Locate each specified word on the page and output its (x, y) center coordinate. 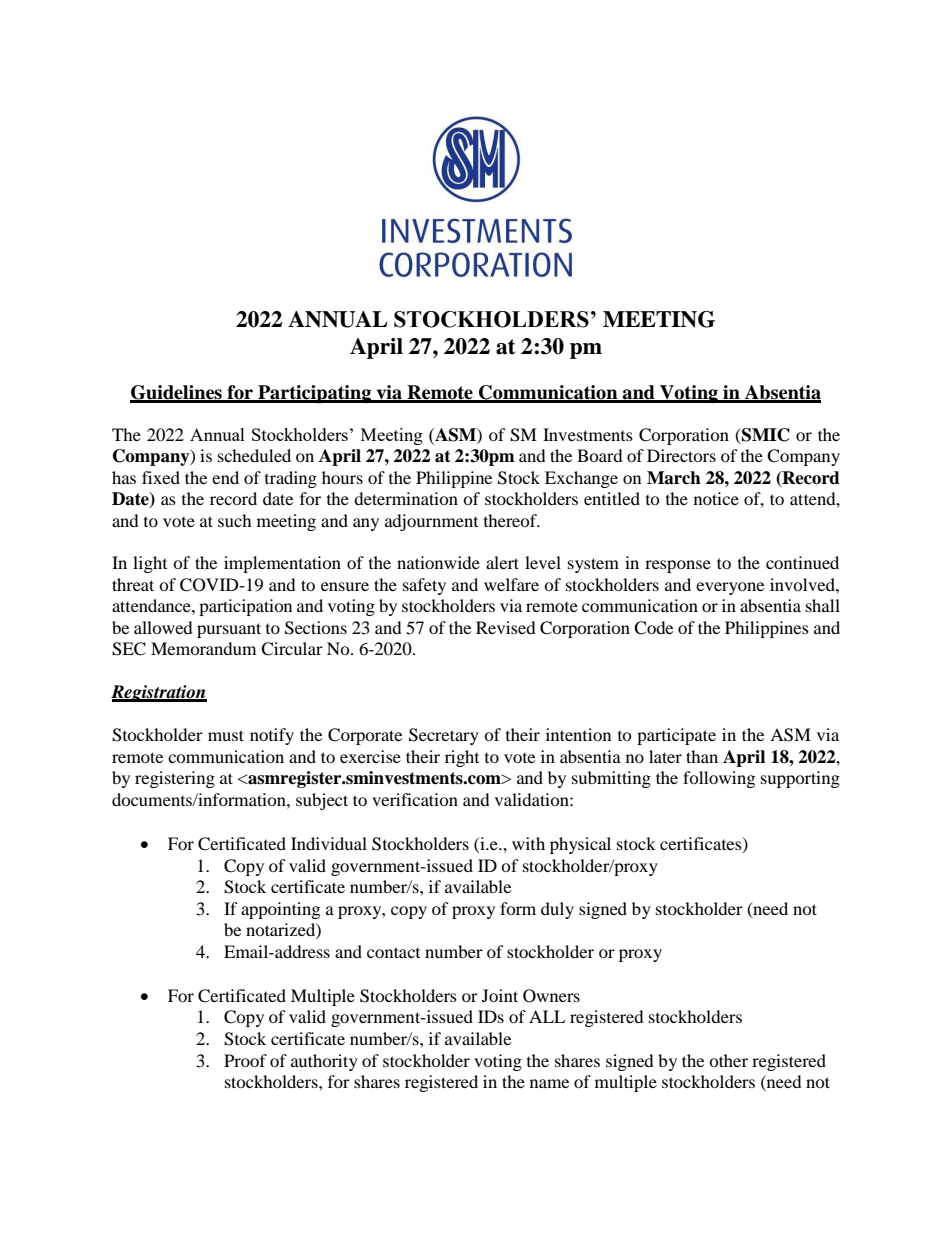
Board (600, 455)
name (549, 1083)
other (728, 1060)
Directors (681, 455)
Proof (245, 1060)
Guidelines (177, 393)
